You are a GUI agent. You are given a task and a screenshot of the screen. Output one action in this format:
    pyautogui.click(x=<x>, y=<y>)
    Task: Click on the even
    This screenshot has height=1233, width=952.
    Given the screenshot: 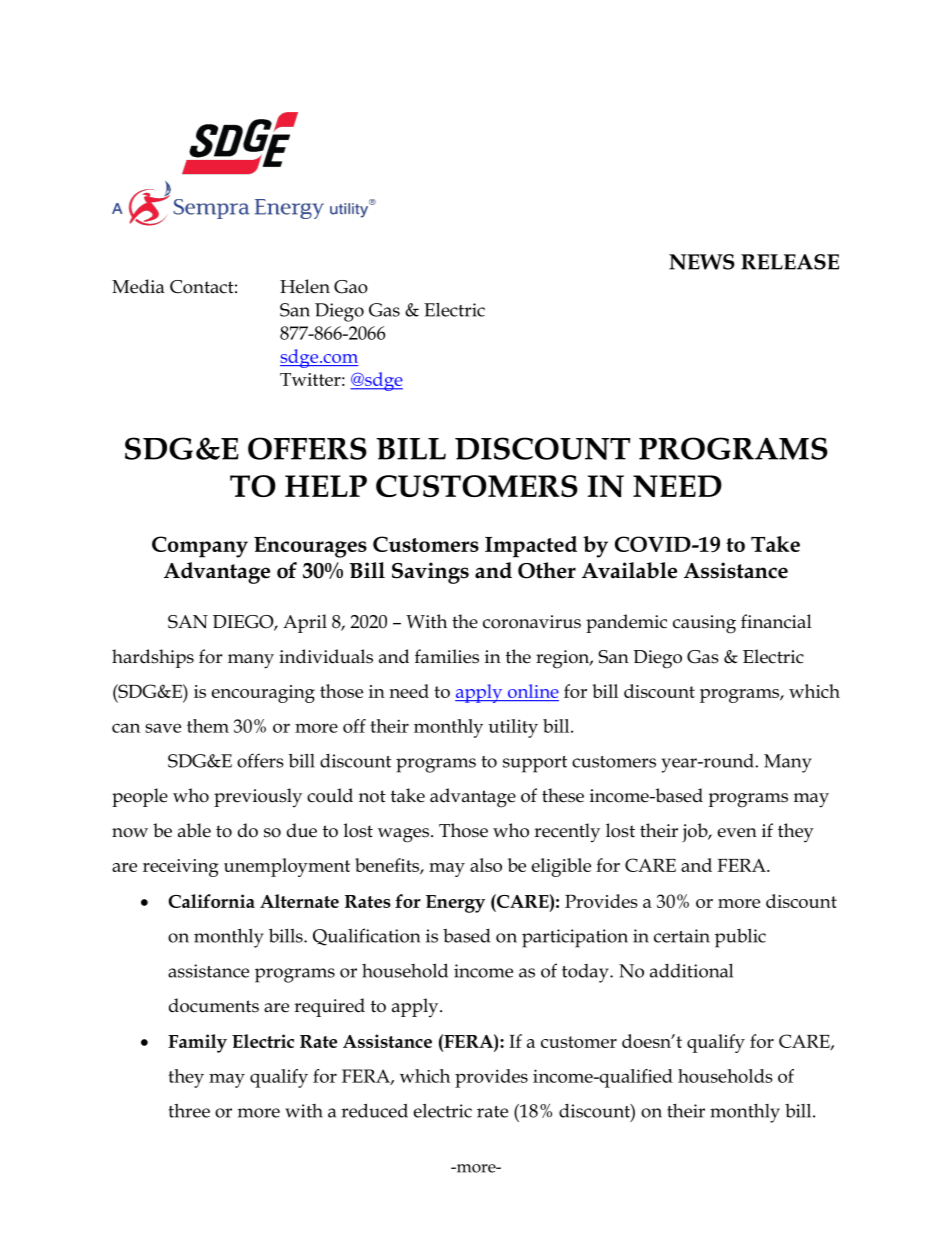 What is the action you would take?
    pyautogui.click(x=737, y=833)
